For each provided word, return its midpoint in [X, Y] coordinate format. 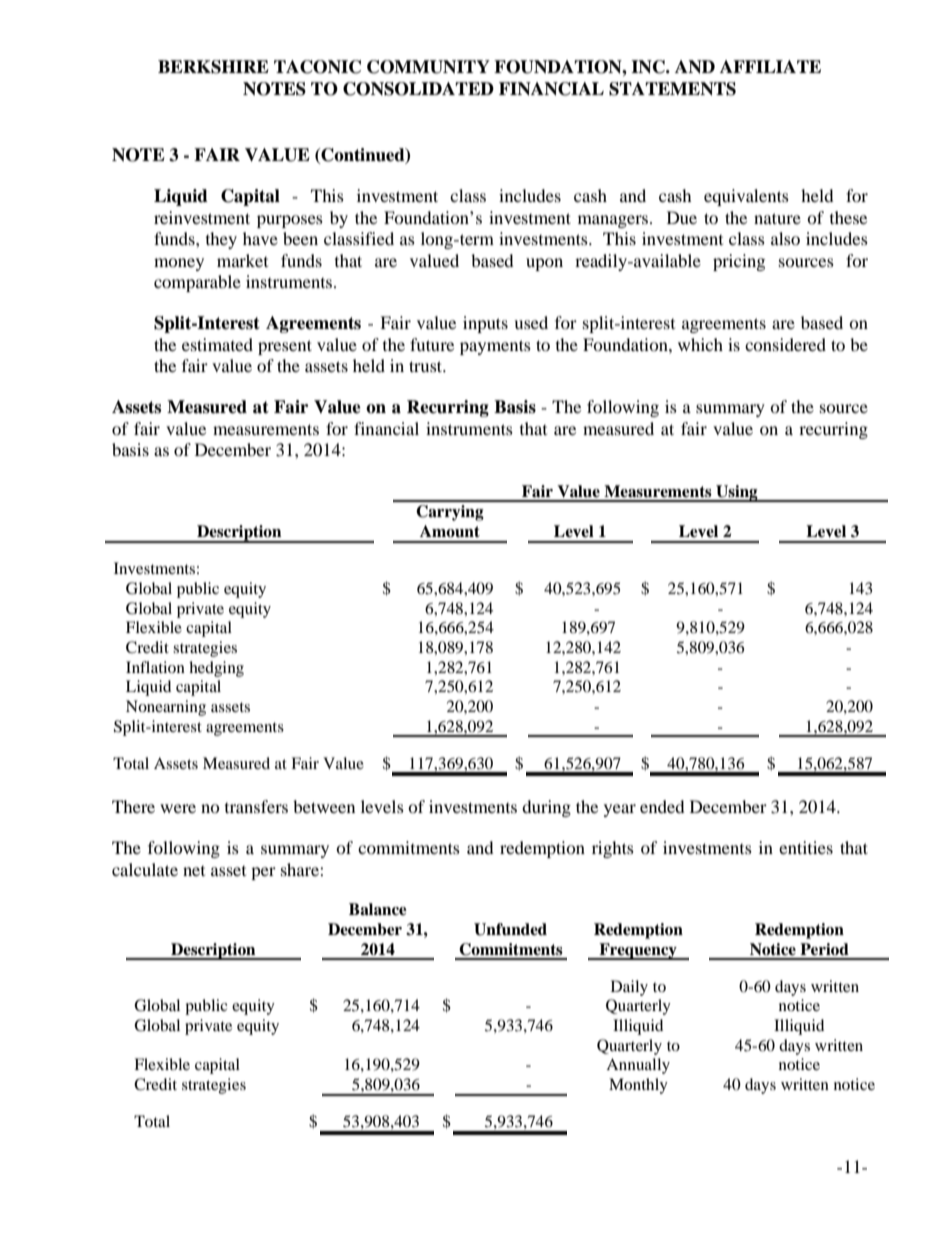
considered [785, 344]
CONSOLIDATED [418, 89]
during [546, 808]
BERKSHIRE [213, 67]
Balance [378, 909]
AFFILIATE [770, 66]
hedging [216, 669]
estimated [217, 344]
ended [662, 806]
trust [427, 366]
